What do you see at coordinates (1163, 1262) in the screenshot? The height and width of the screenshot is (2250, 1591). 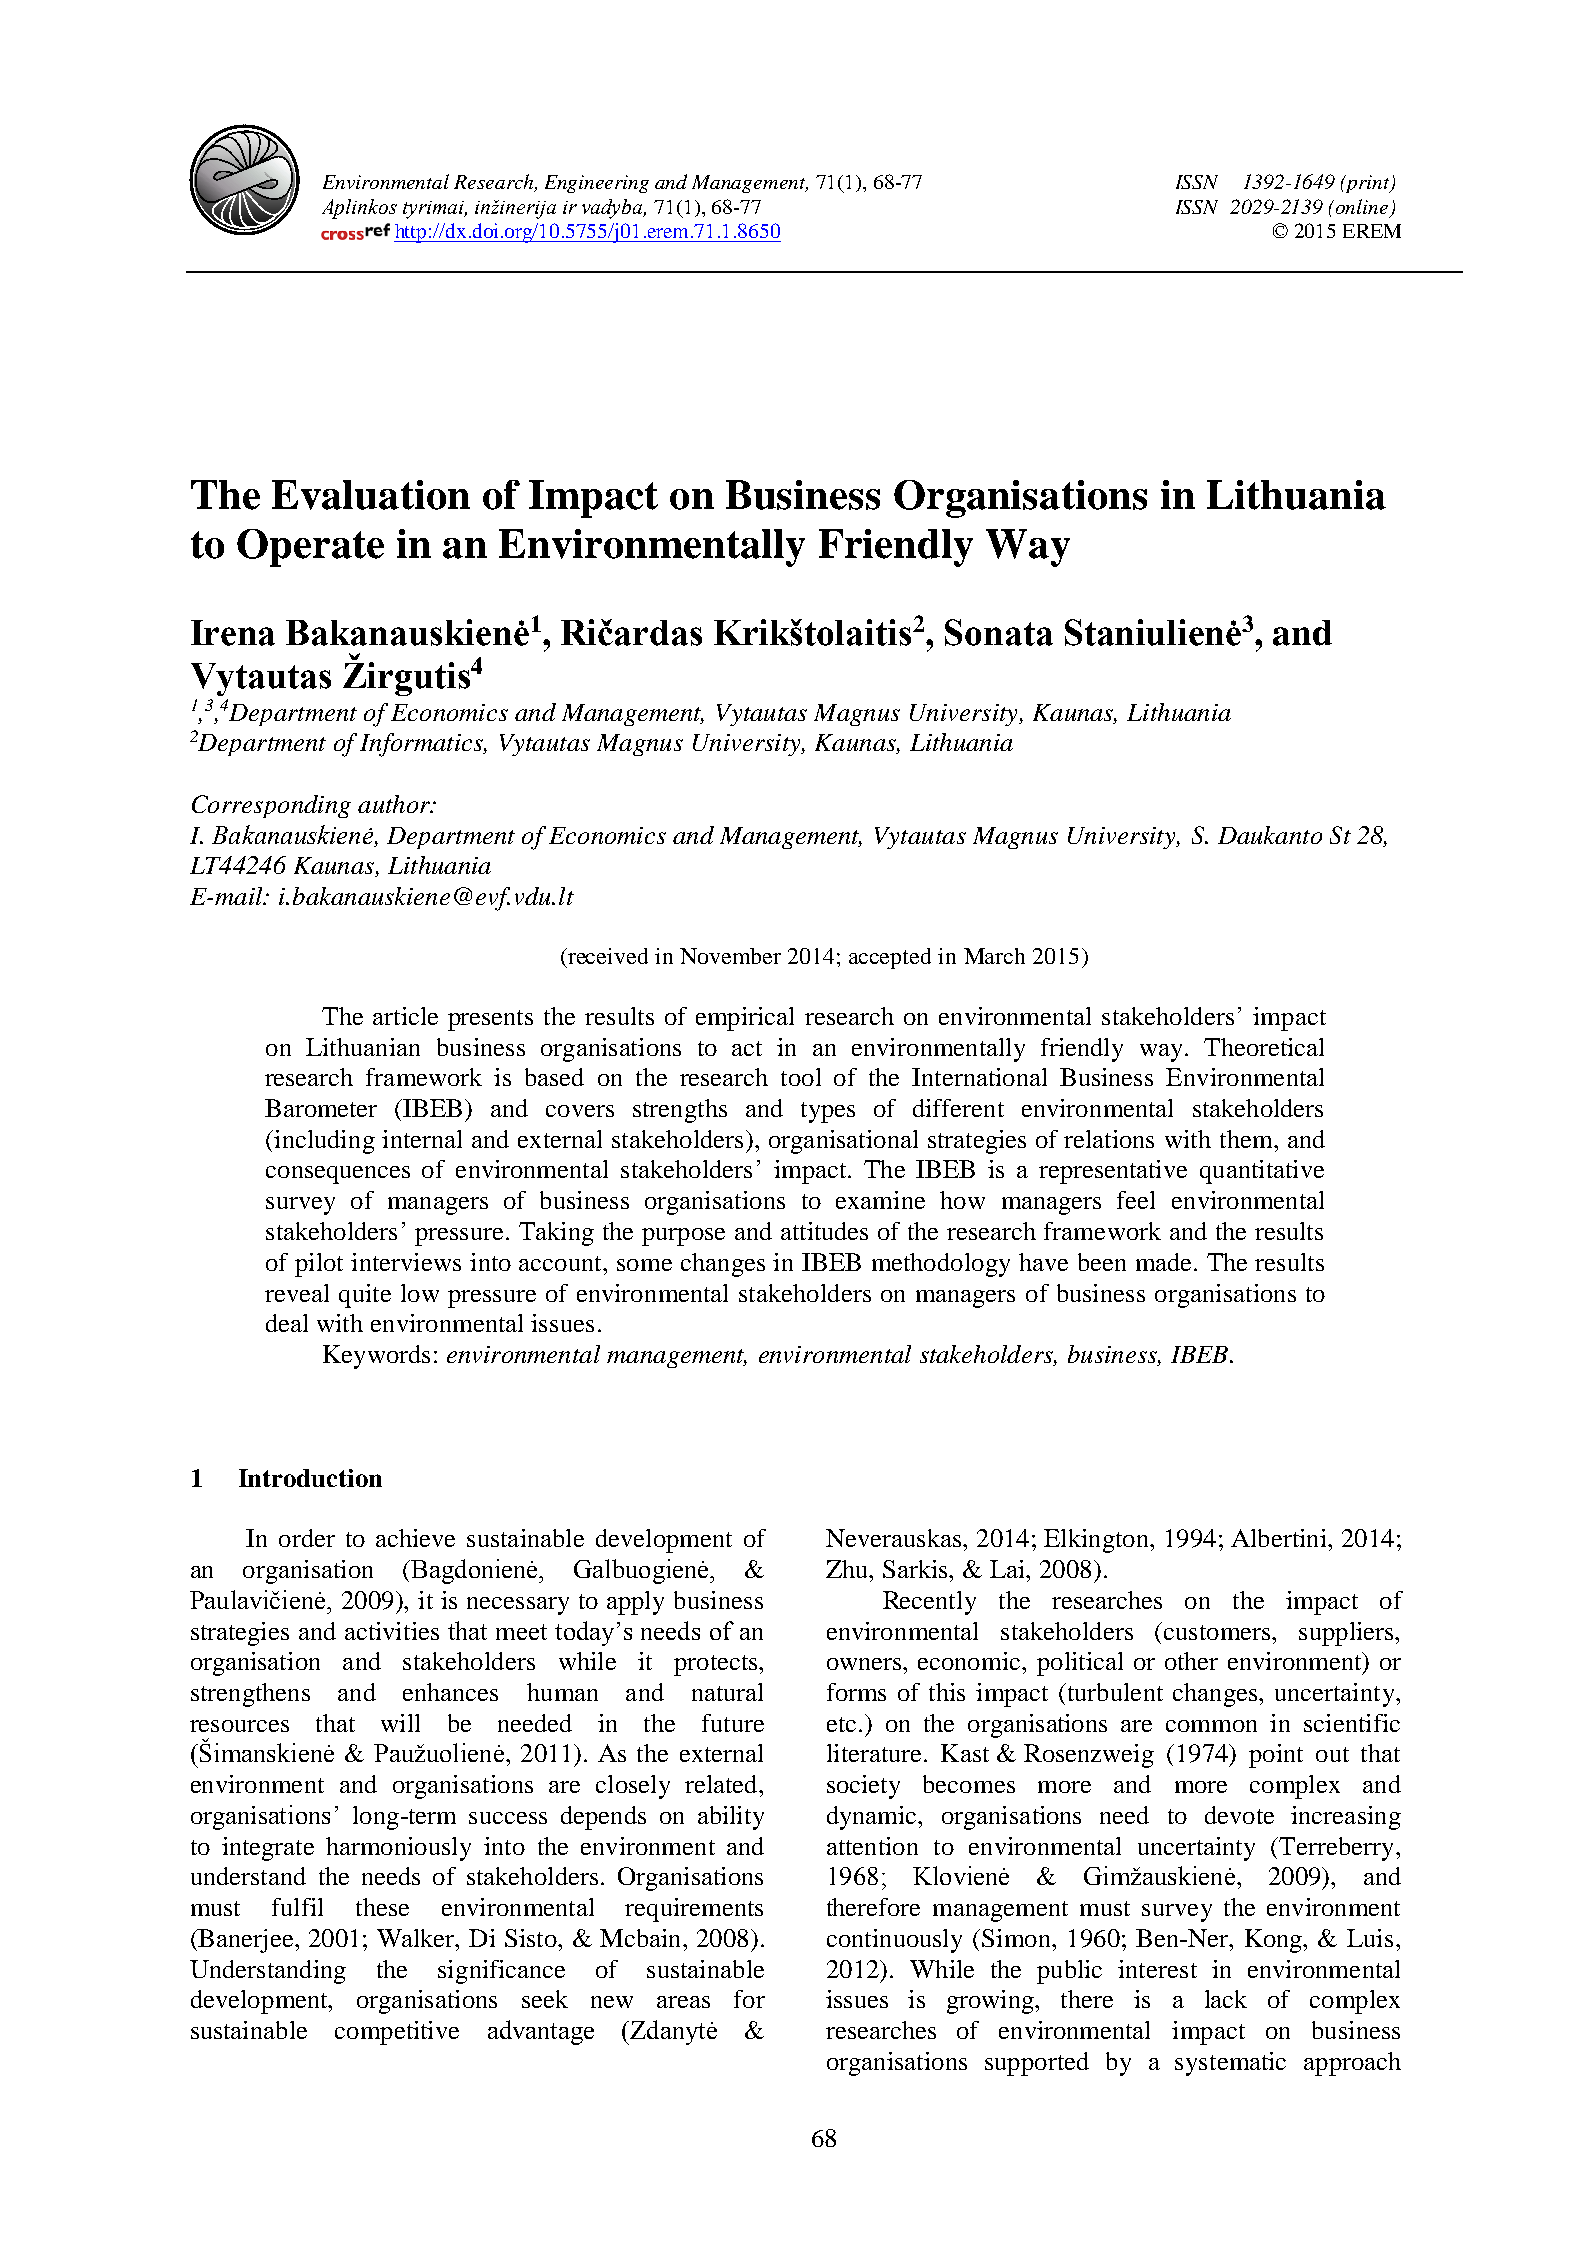 I see `made` at bounding box center [1163, 1262].
